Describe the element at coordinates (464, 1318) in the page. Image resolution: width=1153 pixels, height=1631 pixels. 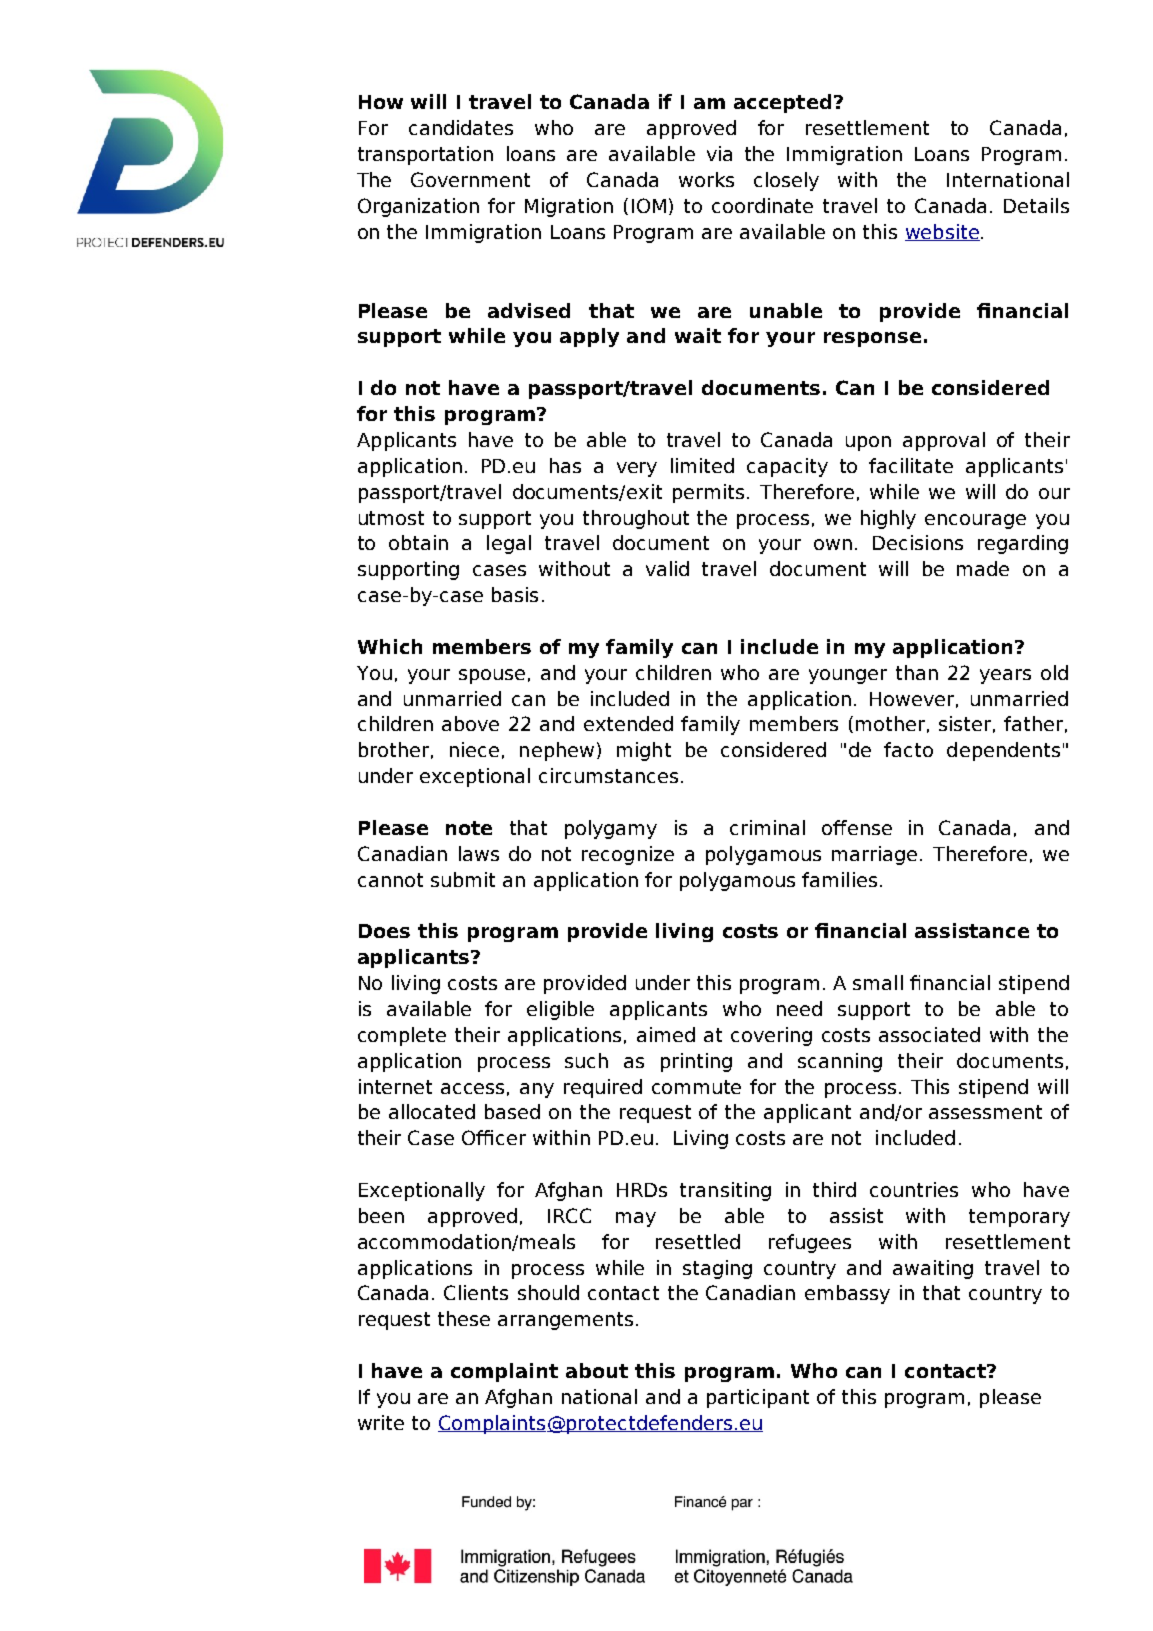
I see `these` at that location.
